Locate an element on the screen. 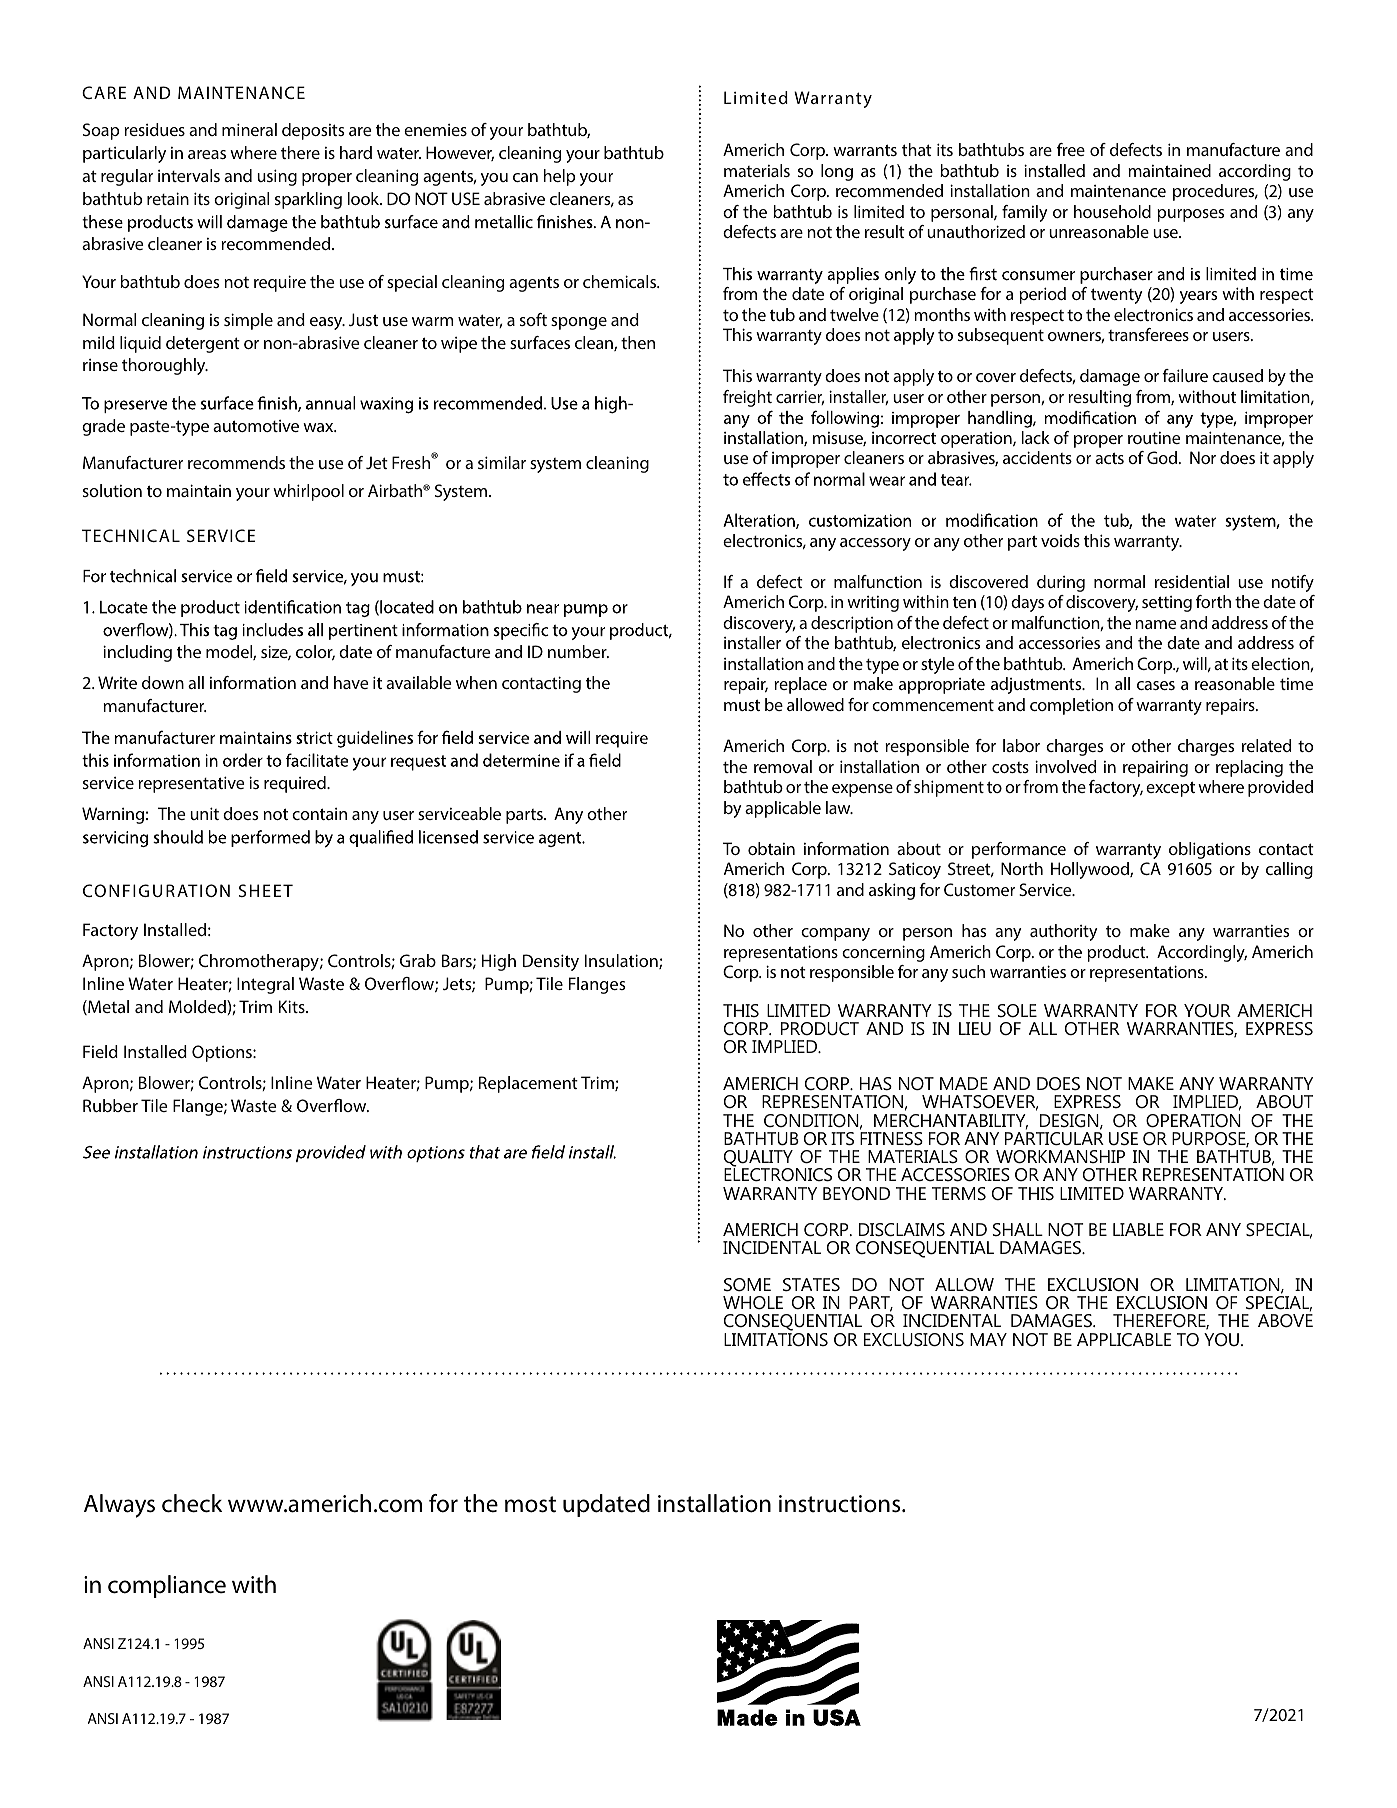  mineral is located at coordinates (249, 129).
